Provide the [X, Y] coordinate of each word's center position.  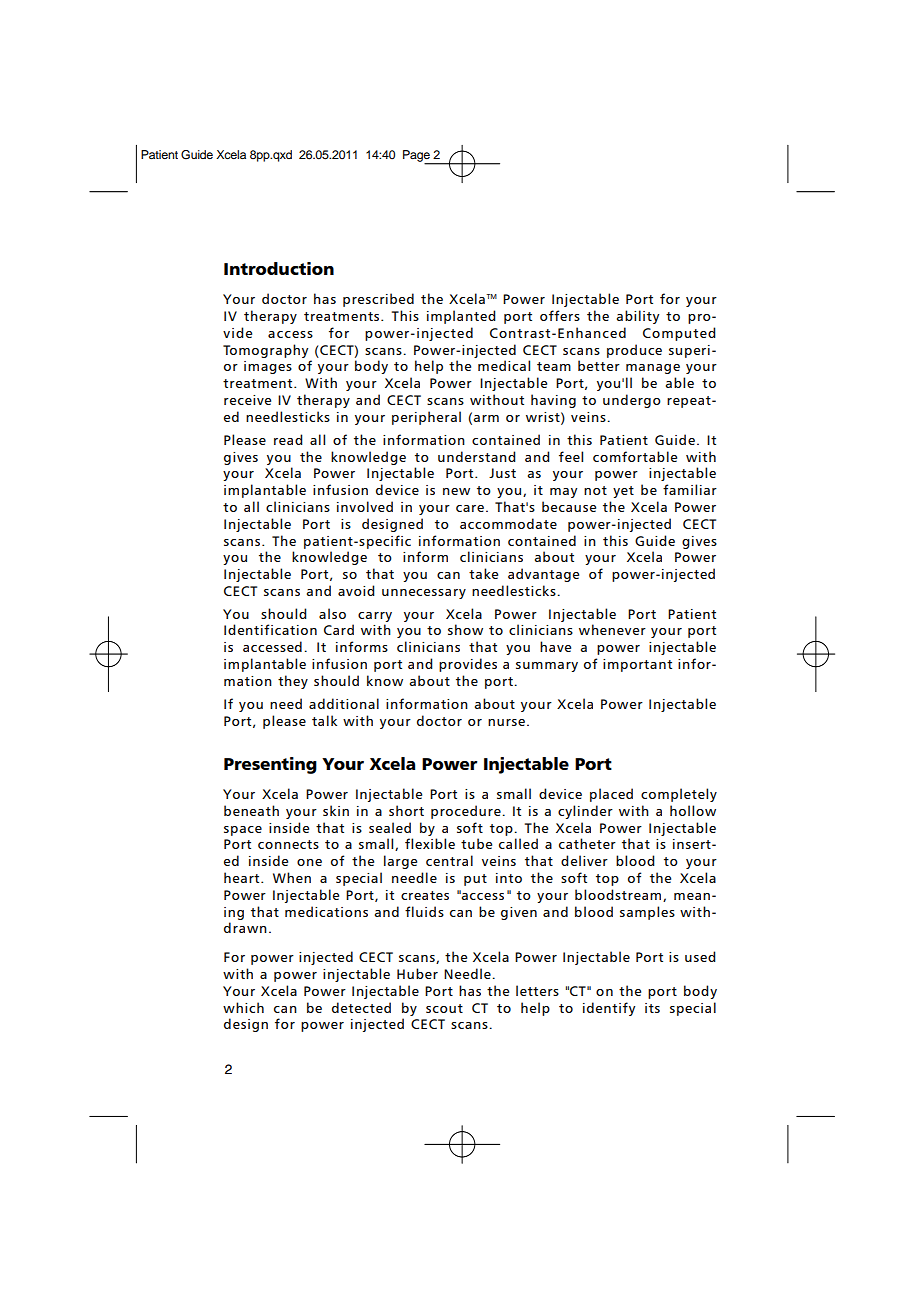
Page [417, 157]
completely [679, 795]
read [288, 439]
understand [477, 456]
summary [547, 667]
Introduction [279, 268]
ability [638, 317]
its [652, 1008]
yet [623, 492]
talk [324, 720]
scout [444, 1008]
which [243, 1007]
